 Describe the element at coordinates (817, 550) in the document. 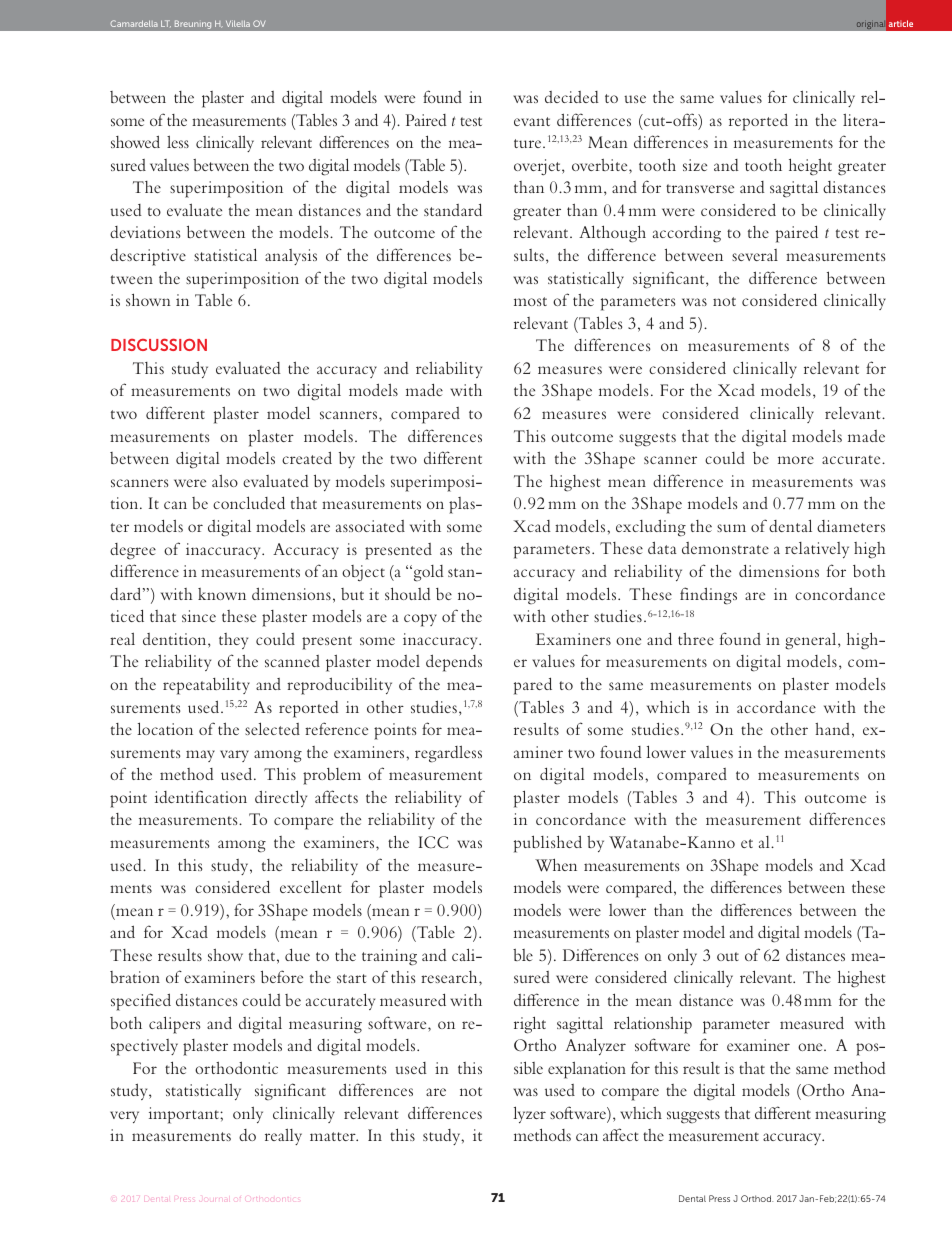

I see `relatively` at that location.
